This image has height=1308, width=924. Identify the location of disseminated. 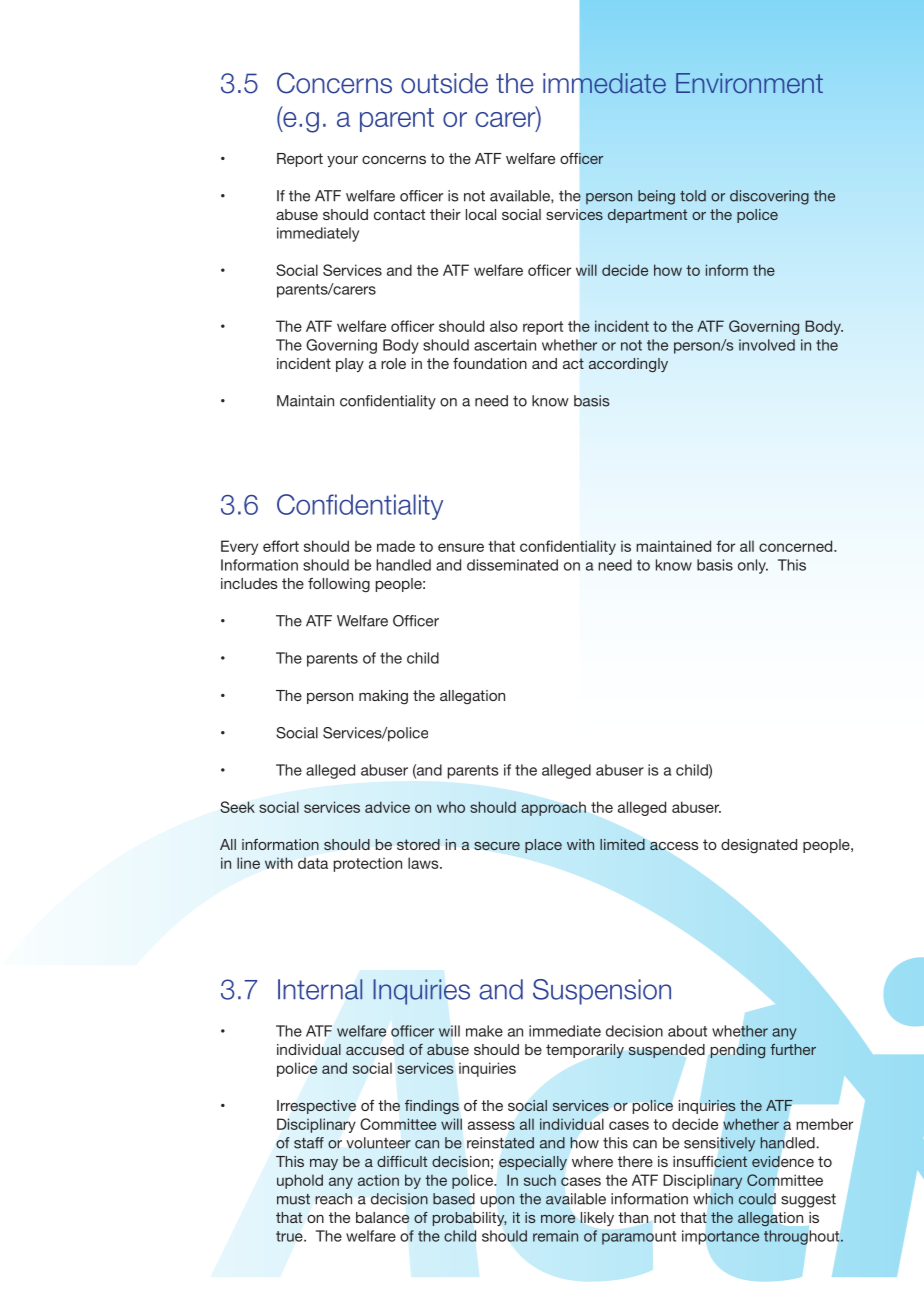
(512, 565).
